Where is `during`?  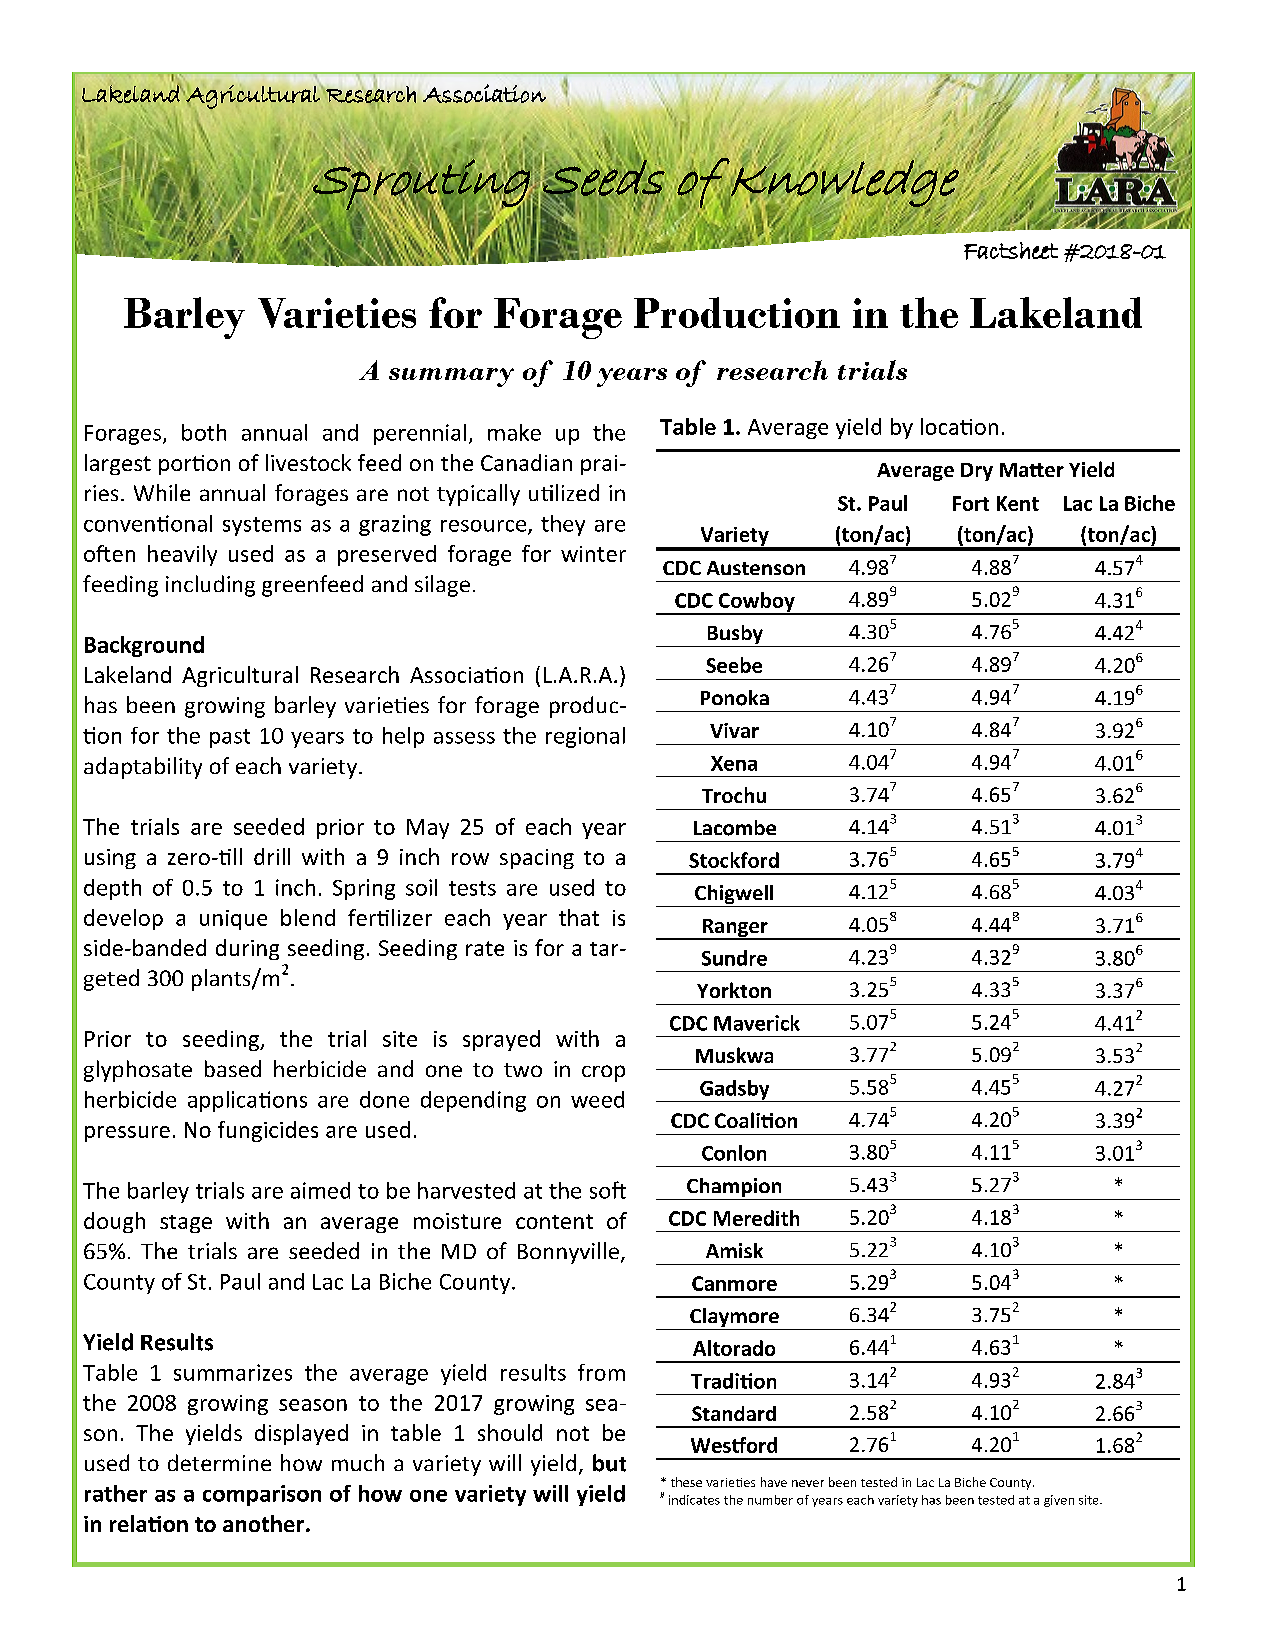
during is located at coordinates (247, 949).
